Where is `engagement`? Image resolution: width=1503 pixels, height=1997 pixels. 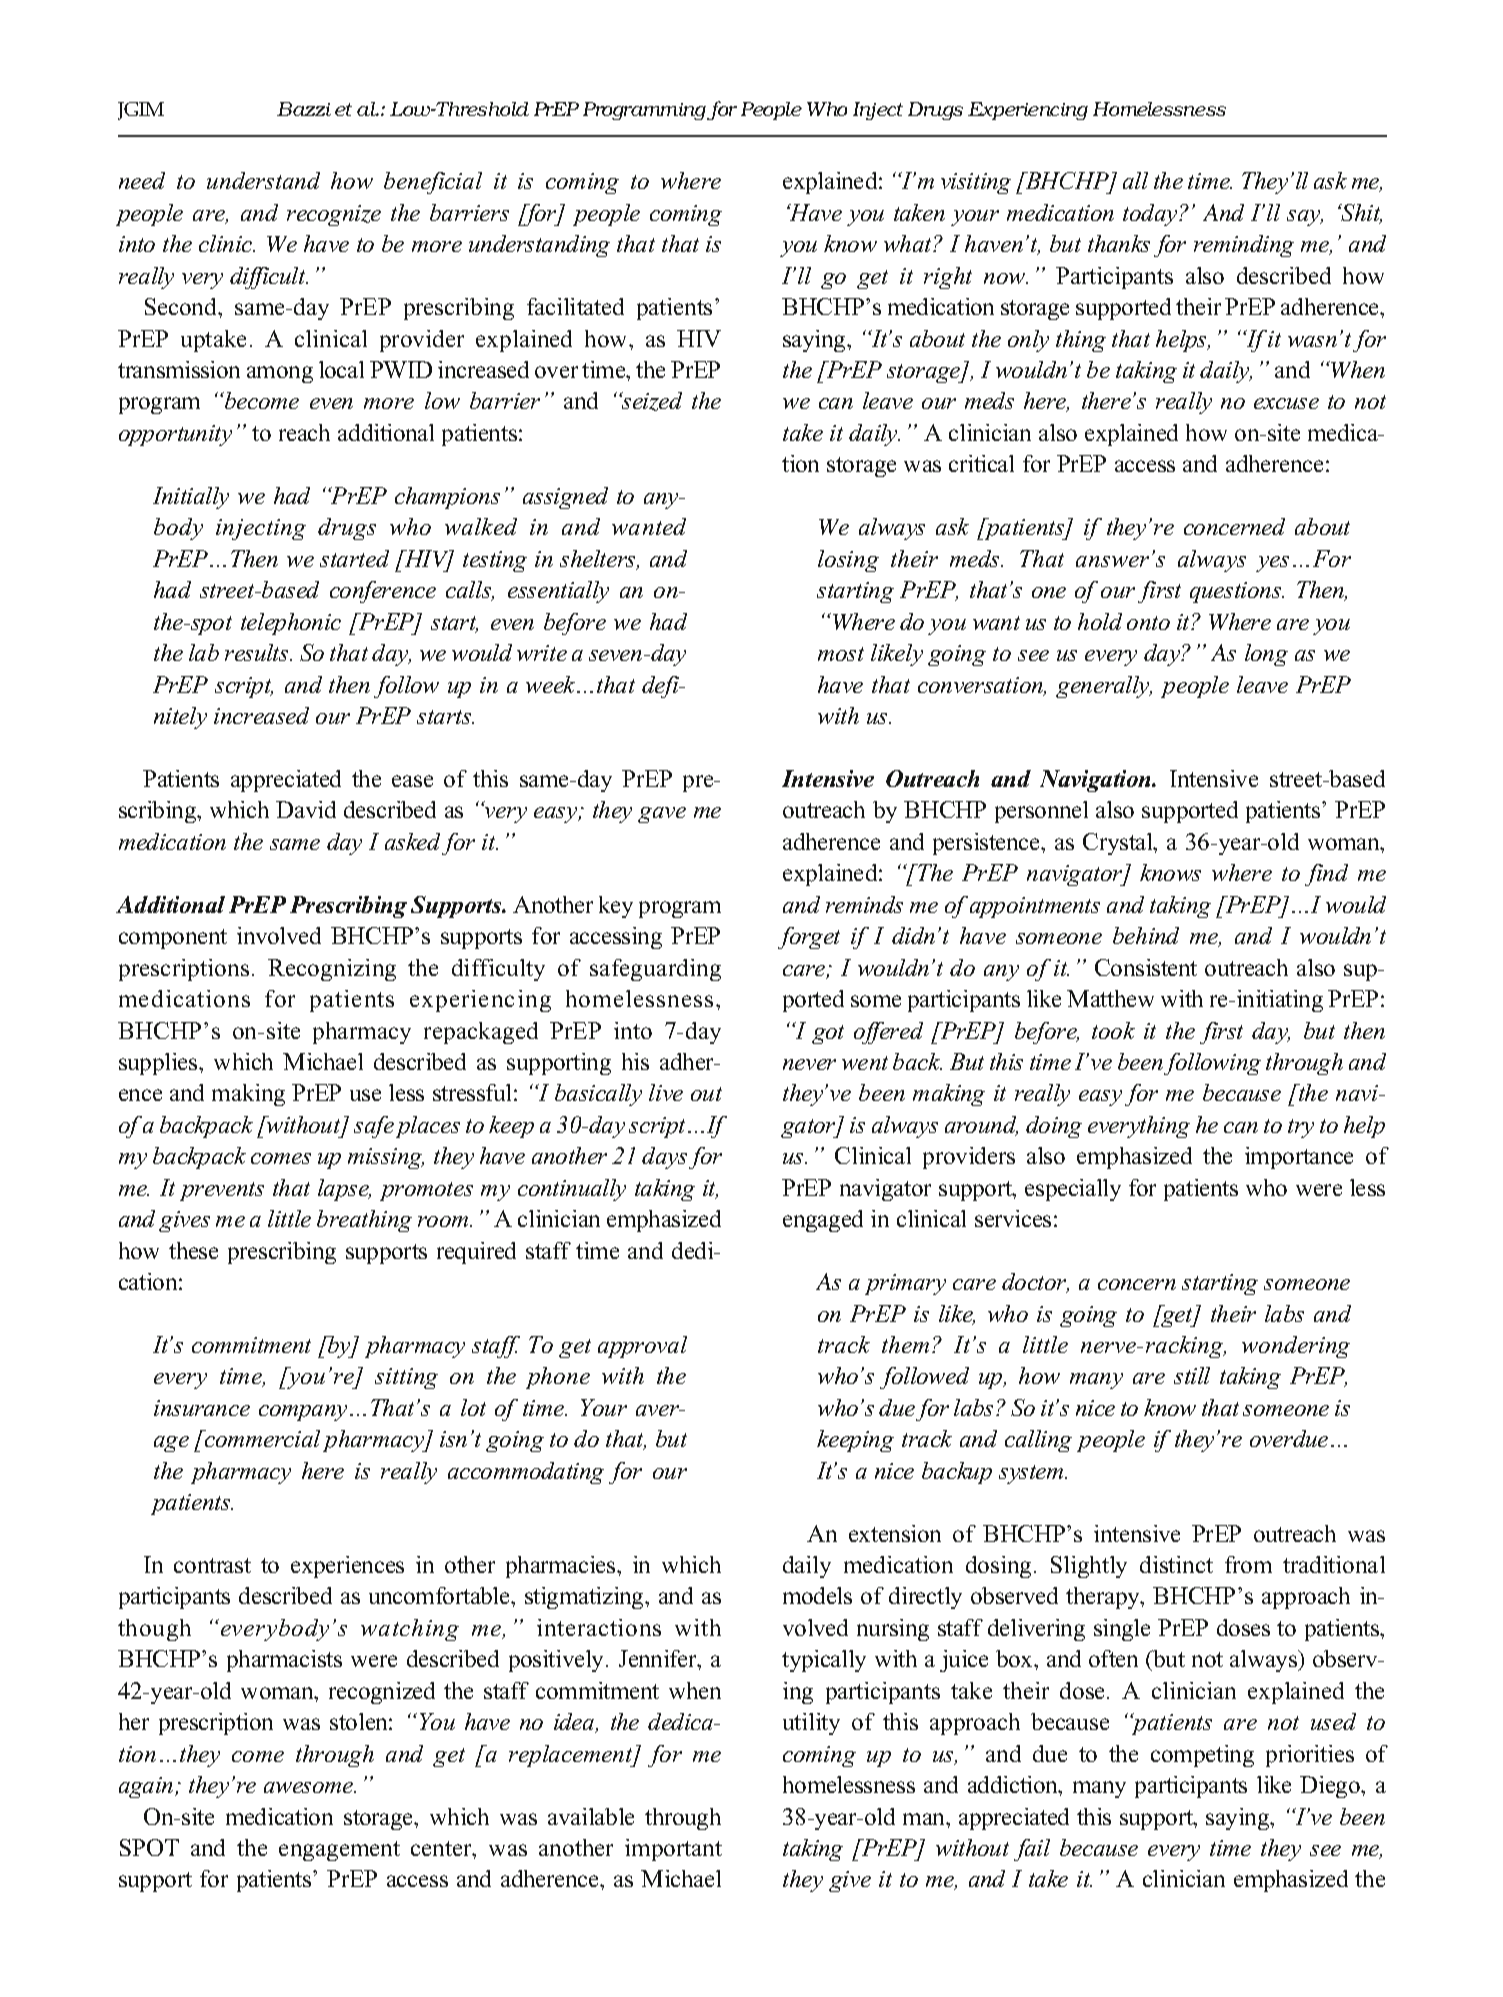
engagement is located at coordinates (339, 1851).
